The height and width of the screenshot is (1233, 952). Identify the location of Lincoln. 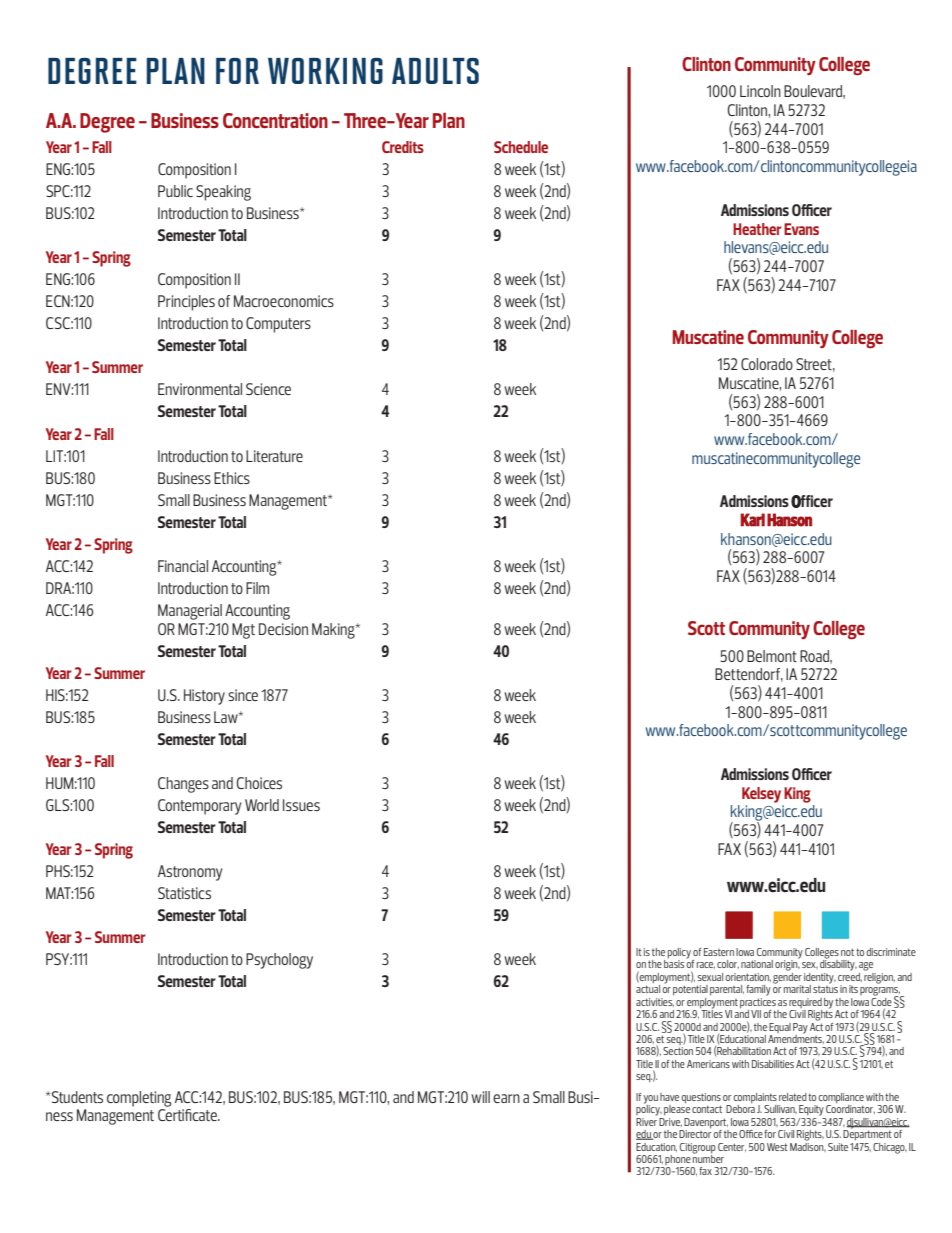
(760, 91).
